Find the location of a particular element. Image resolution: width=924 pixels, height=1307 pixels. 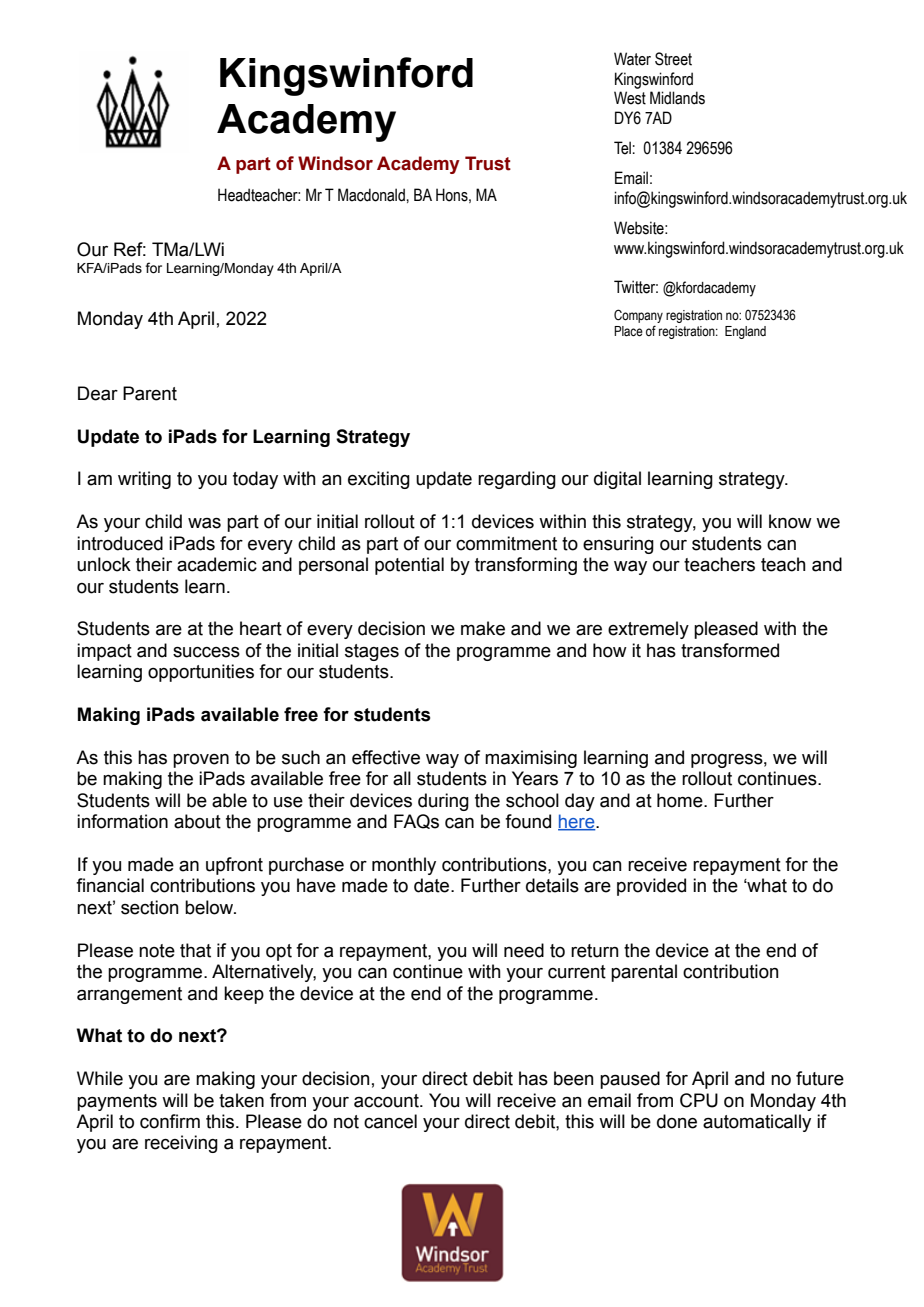

Midlands is located at coordinates (677, 98).
